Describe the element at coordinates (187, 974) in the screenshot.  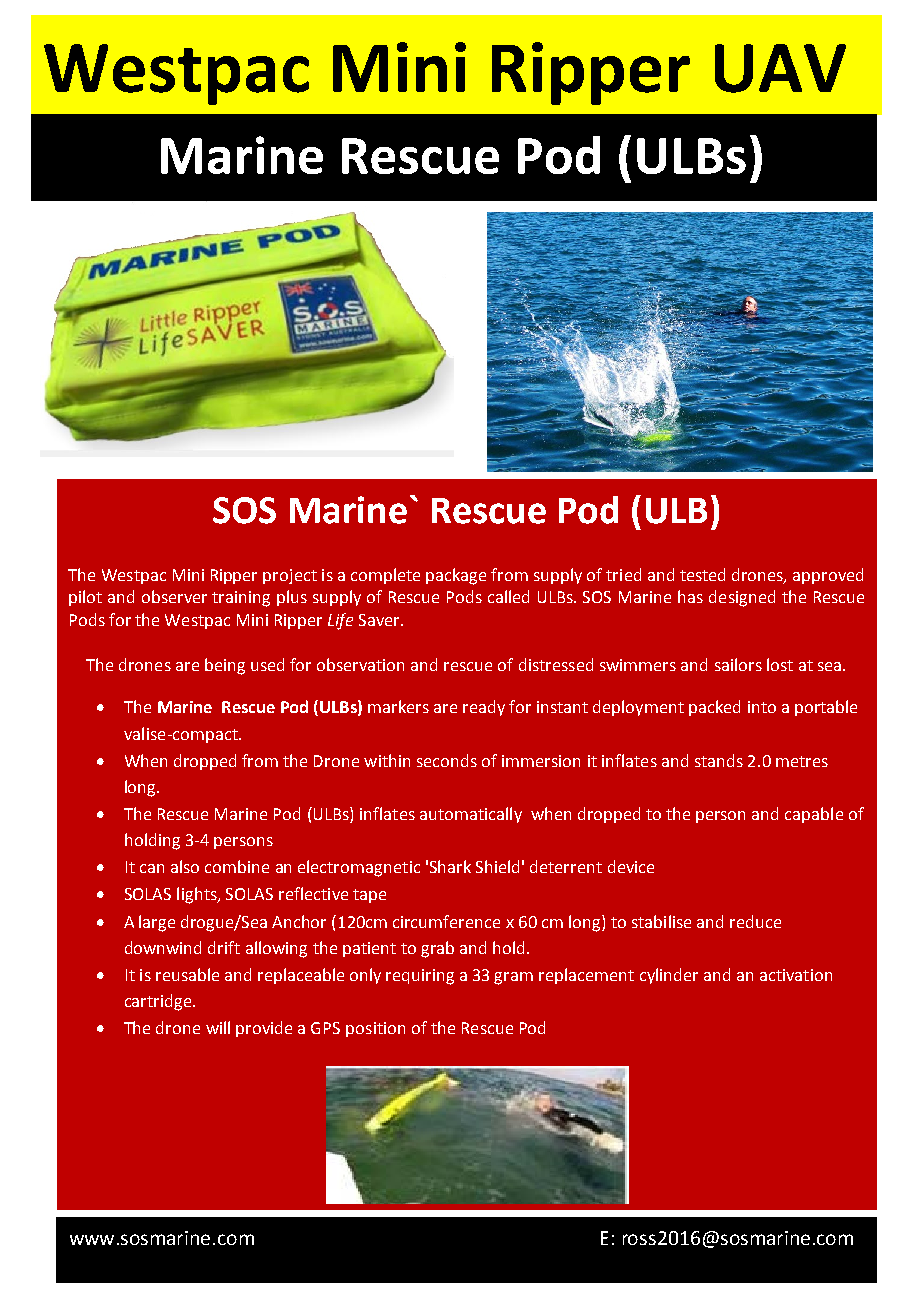
I see `reusable` at that location.
